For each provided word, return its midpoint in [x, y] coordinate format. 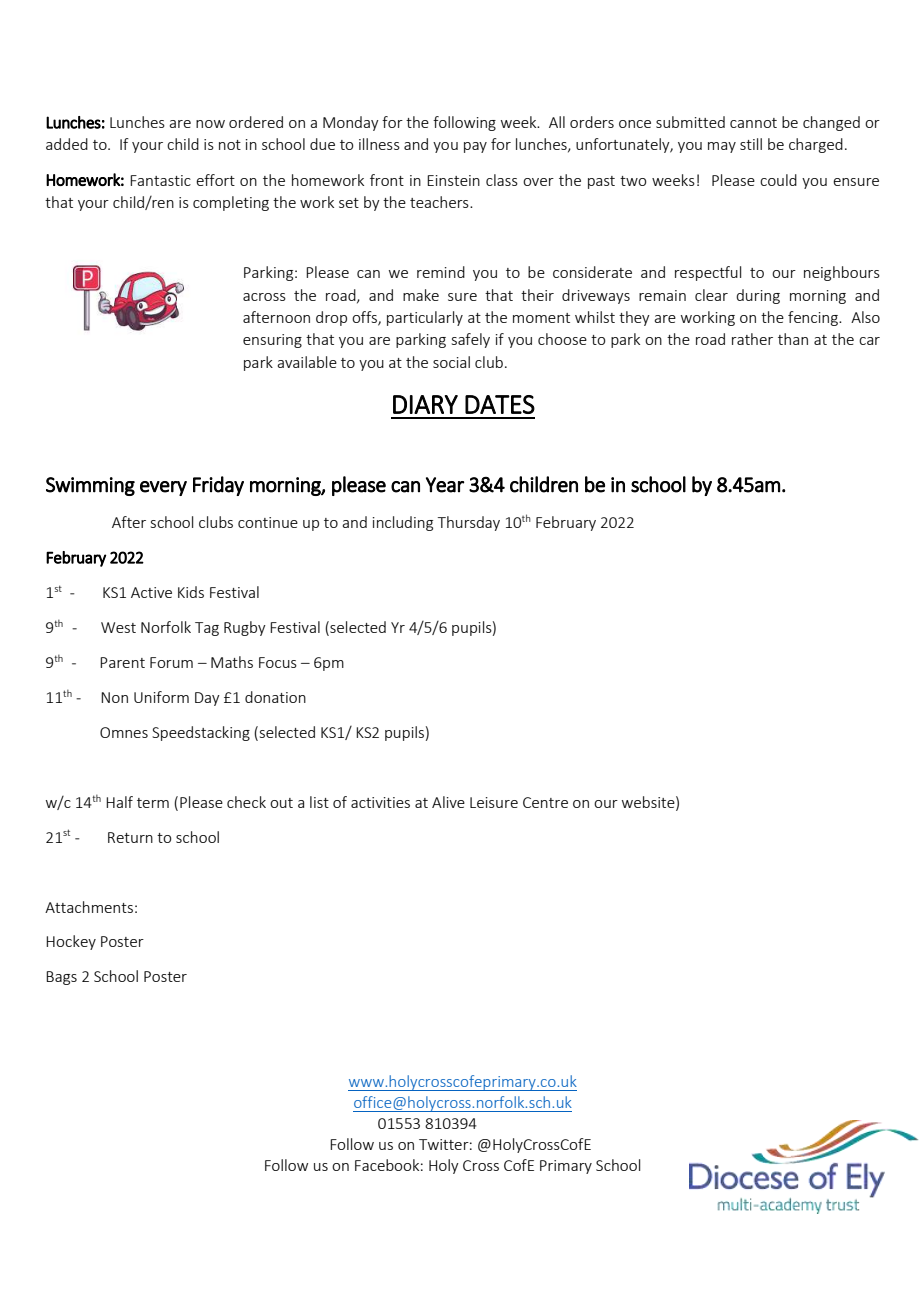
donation [275, 697]
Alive [448, 802]
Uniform [161, 697]
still [751, 144]
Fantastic [160, 180]
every [163, 488]
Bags [61, 978]
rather [752, 339]
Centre [545, 802]
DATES [500, 404]
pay [475, 147]
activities [380, 802]
